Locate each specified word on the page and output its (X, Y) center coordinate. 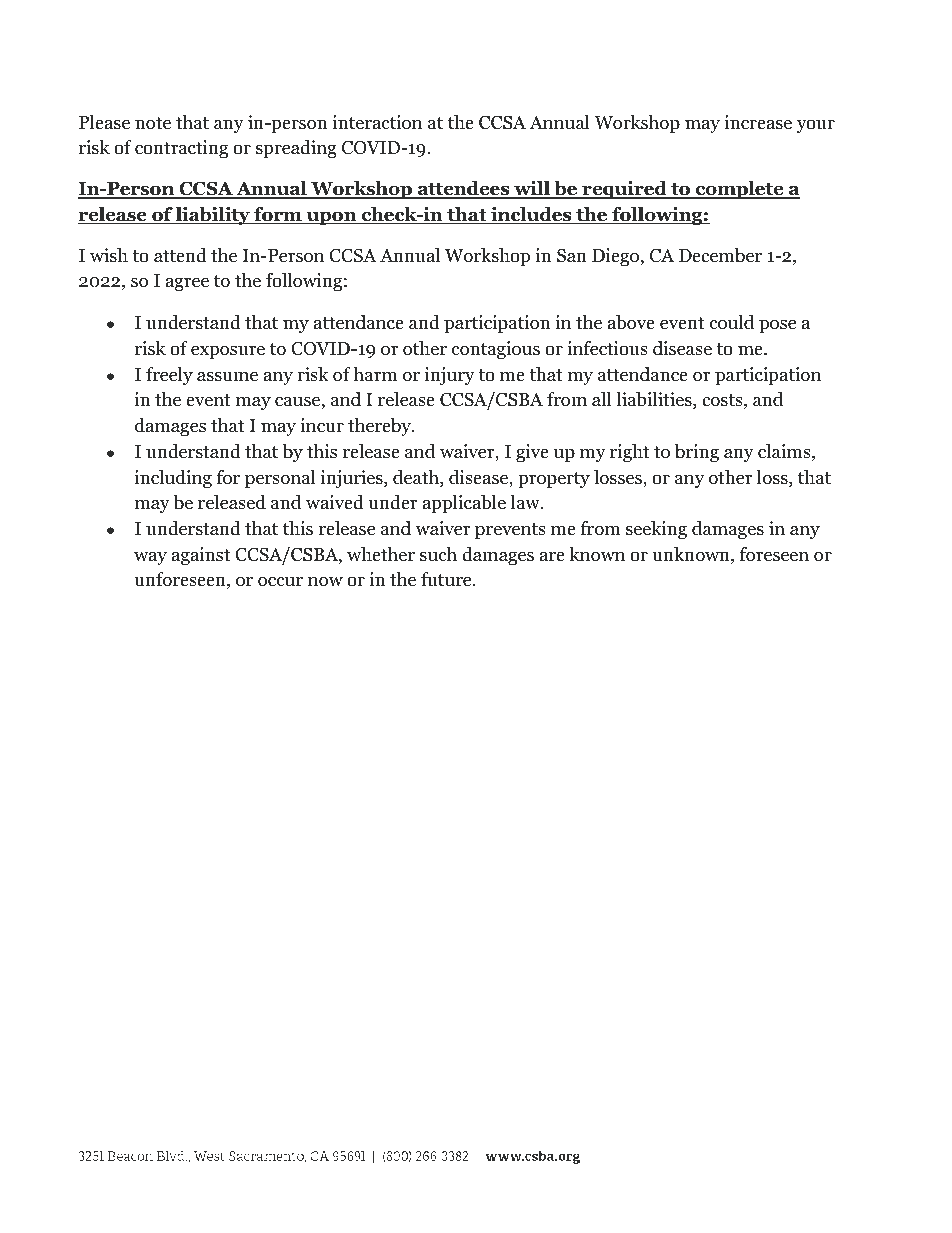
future (447, 579)
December (720, 255)
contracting (181, 149)
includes (531, 215)
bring (697, 453)
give (532, 453)
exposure (228, 352)
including (173, 479)
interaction (377, 122)
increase (758, 122)
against (201, 556)
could (732, 322)
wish (109, 255)
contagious (496, 350)
